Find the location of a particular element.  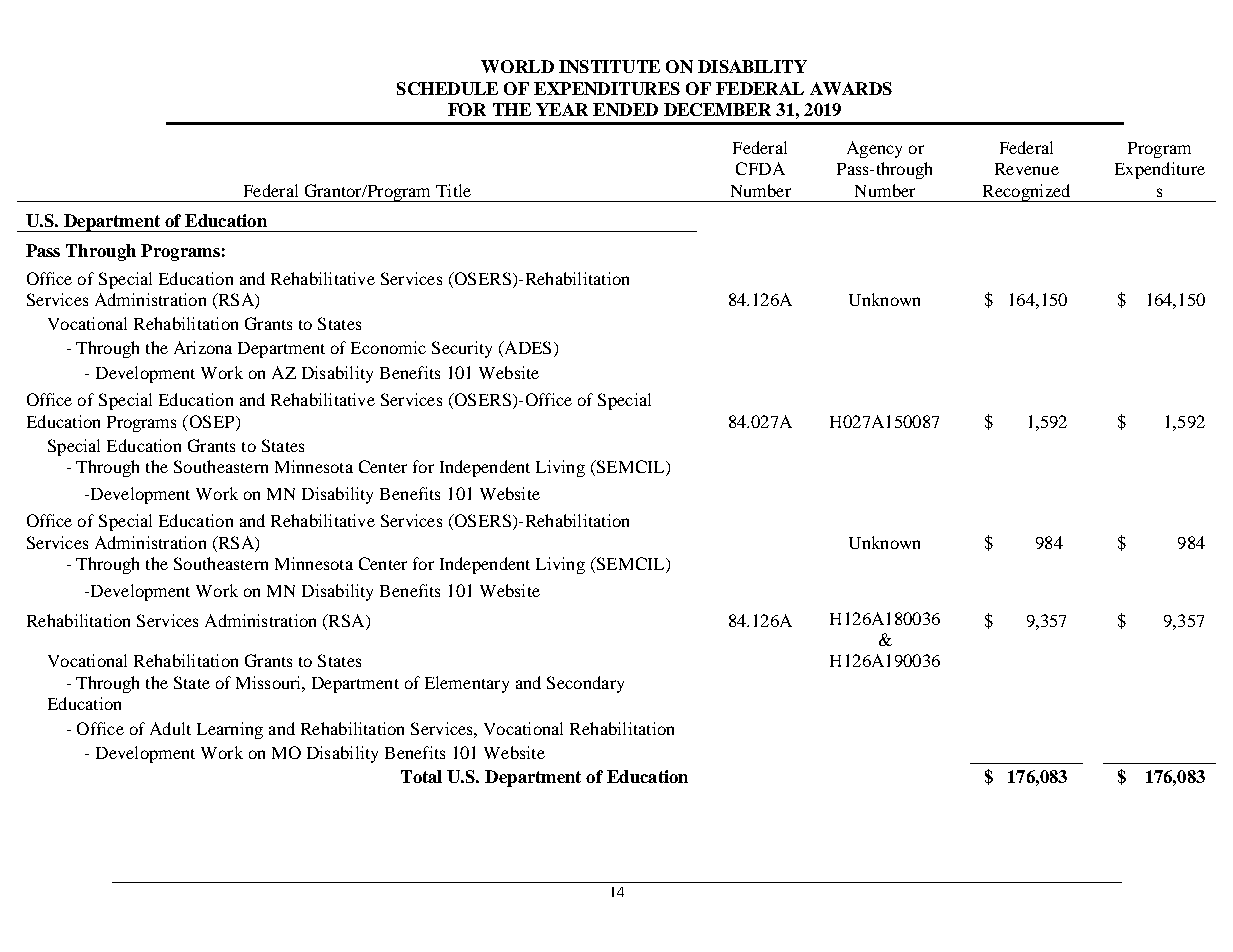

AWARDS is located at coordinates (851, 88).
